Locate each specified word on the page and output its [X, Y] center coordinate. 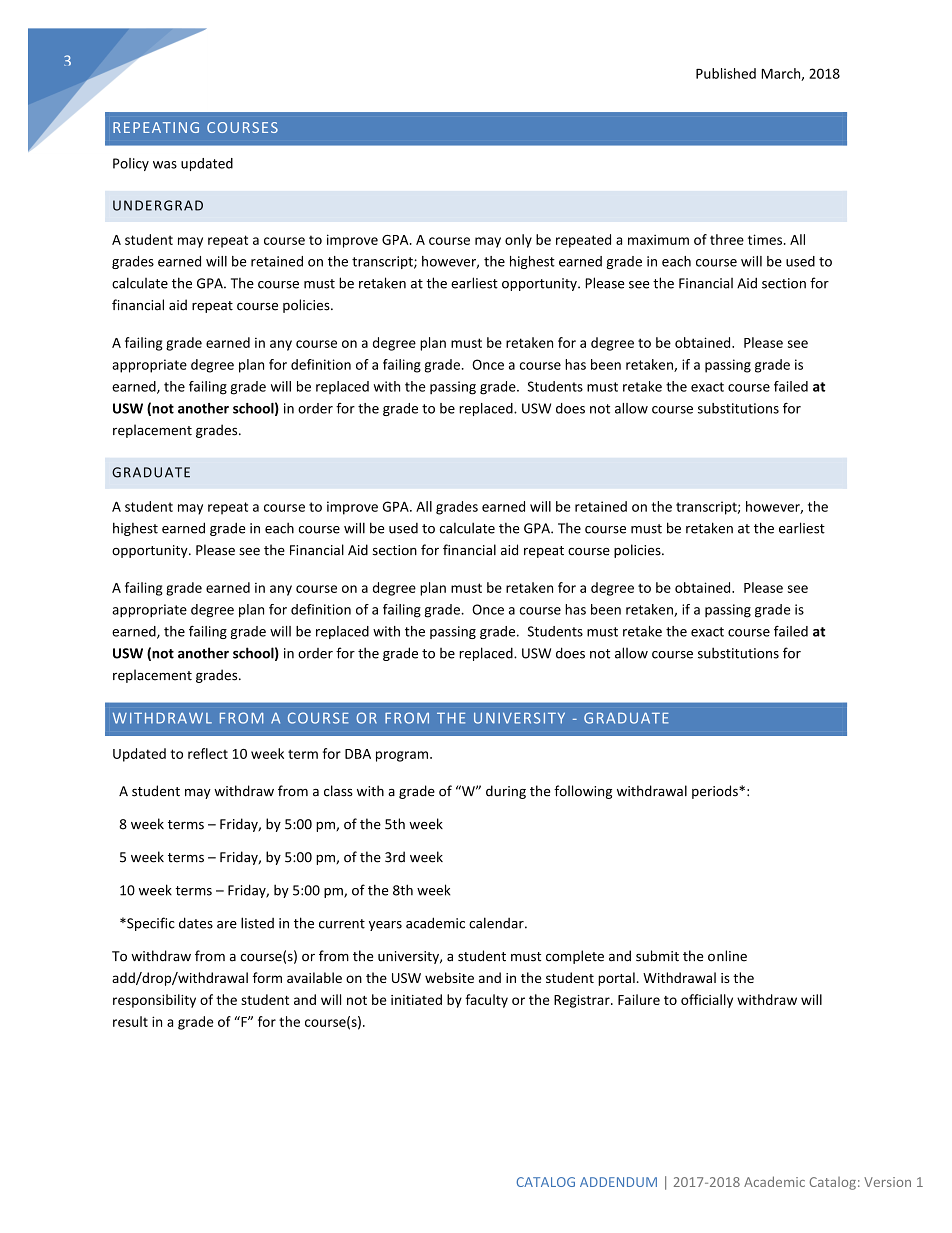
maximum [658, 239]
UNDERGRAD [158, 205]
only [518, 241]
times [766, 239]
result [130, 1021]
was [165, 165]
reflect [208, 753]
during [506, 792]
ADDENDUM [618, 1182]
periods [716, 792]
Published [726, 73]
